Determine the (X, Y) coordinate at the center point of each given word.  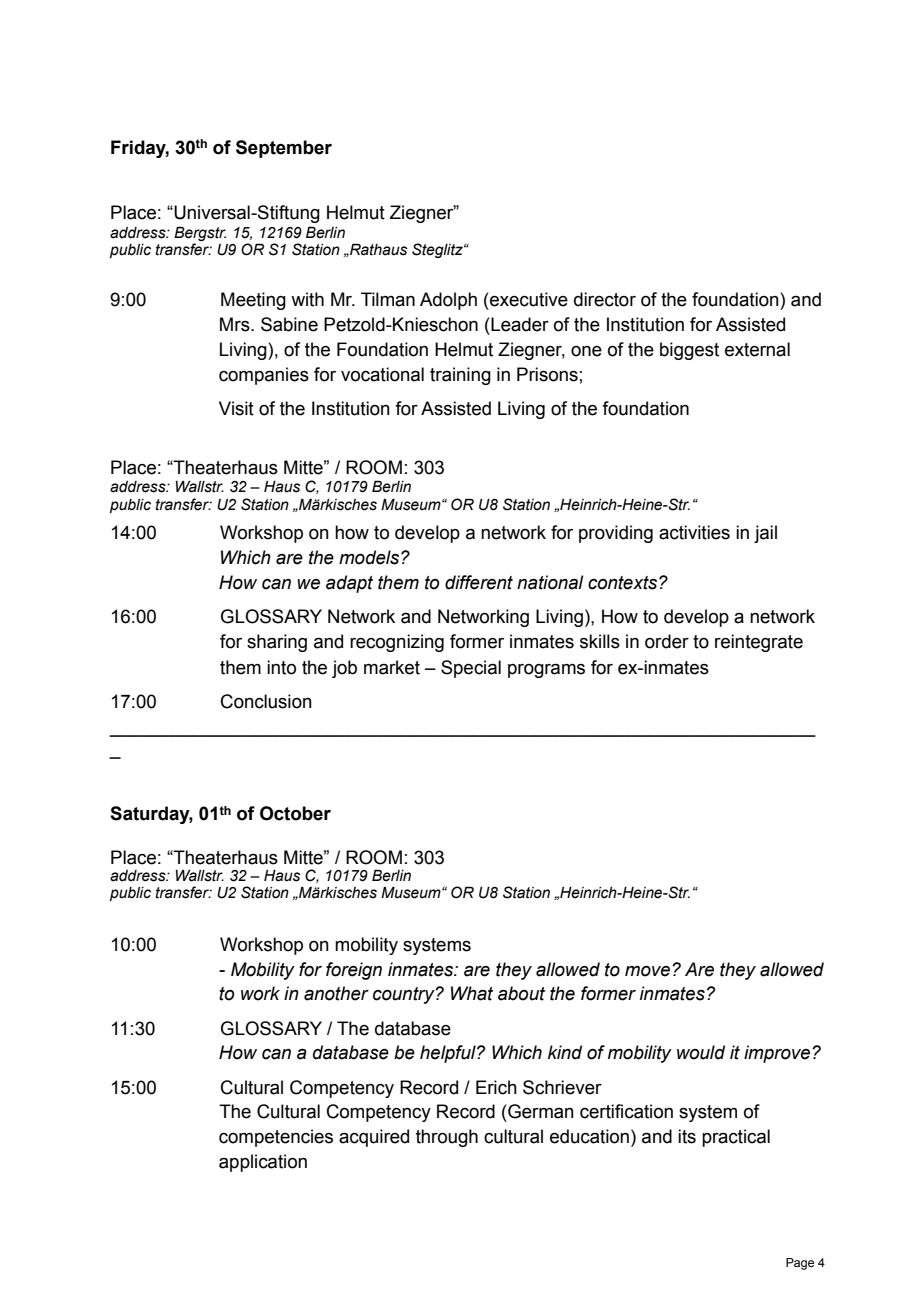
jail (765, 534)
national (550, 582)
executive (529, 299)
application (263, 1163)
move (649, 971)
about (521, 993)
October (295, 813)
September (284, 149)
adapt (349, 584)
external (757, 349)
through (447, 1138)
